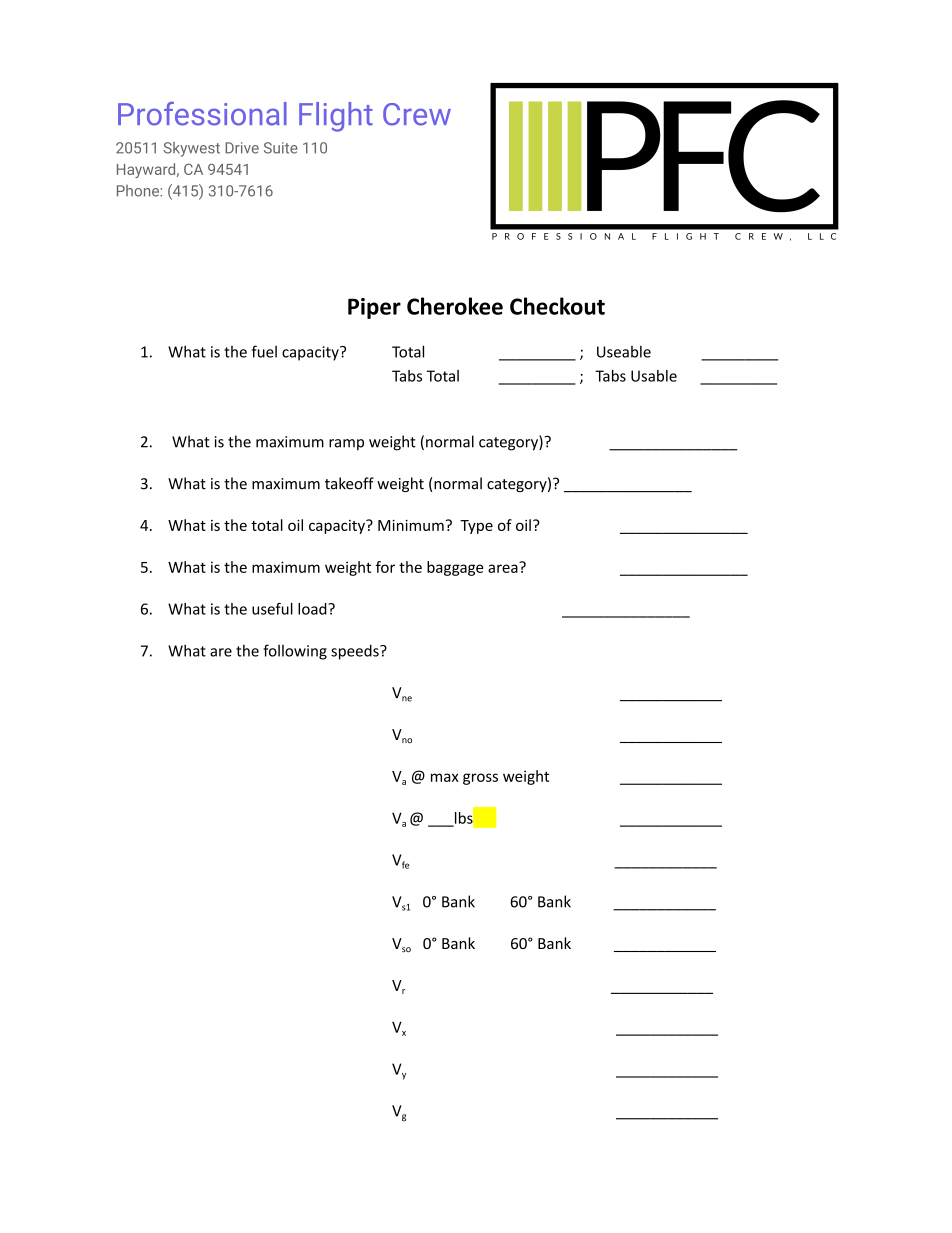 This image has height=1233, width=952. I want to click on for, so click(385, 567).
